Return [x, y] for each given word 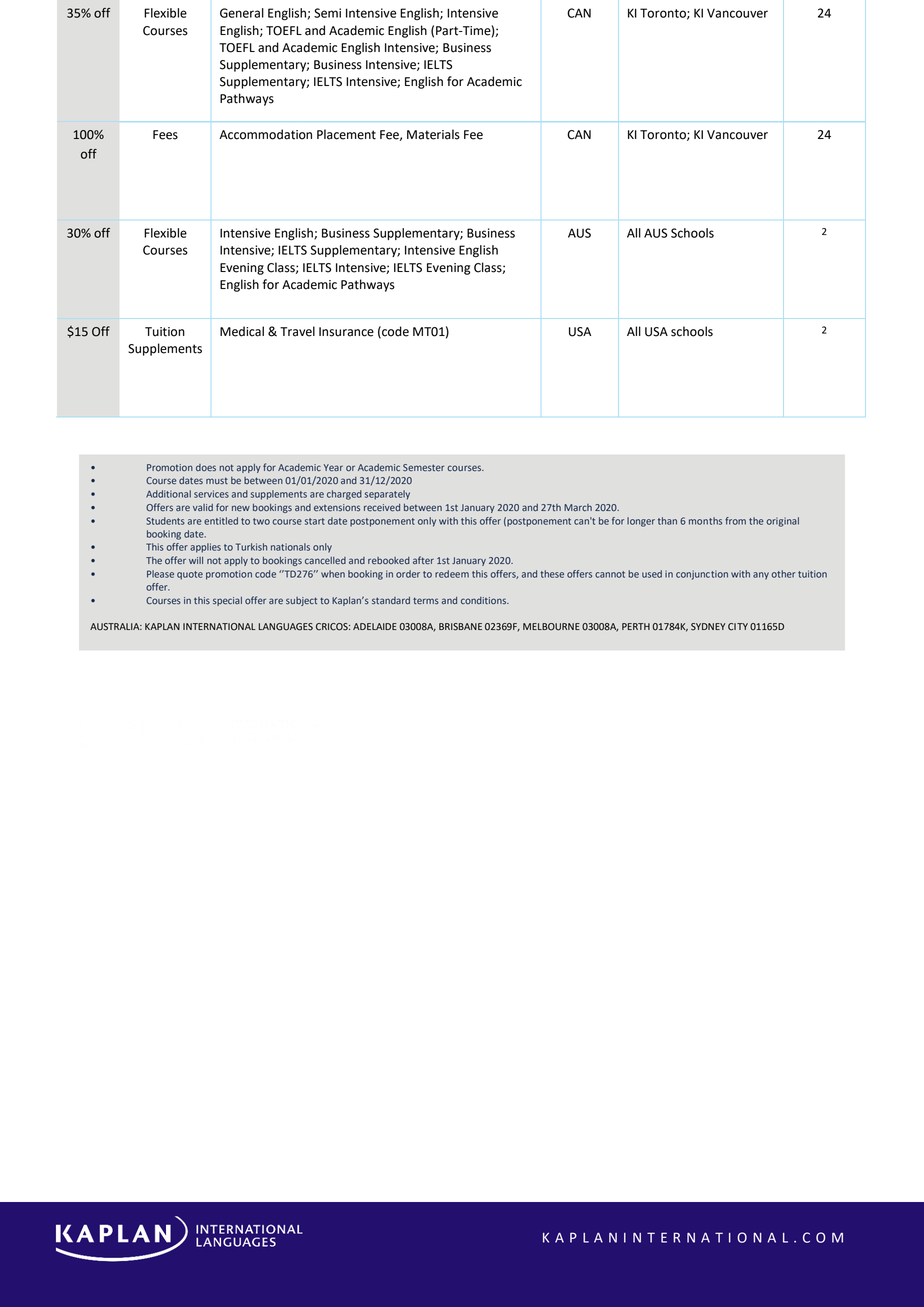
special [227, 601]
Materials [433, 134]
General [242, 13]
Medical [242, 331]
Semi [327, 13]
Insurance [346, 332]
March [578, 507]
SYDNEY [708, 627]
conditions [484, 601]
